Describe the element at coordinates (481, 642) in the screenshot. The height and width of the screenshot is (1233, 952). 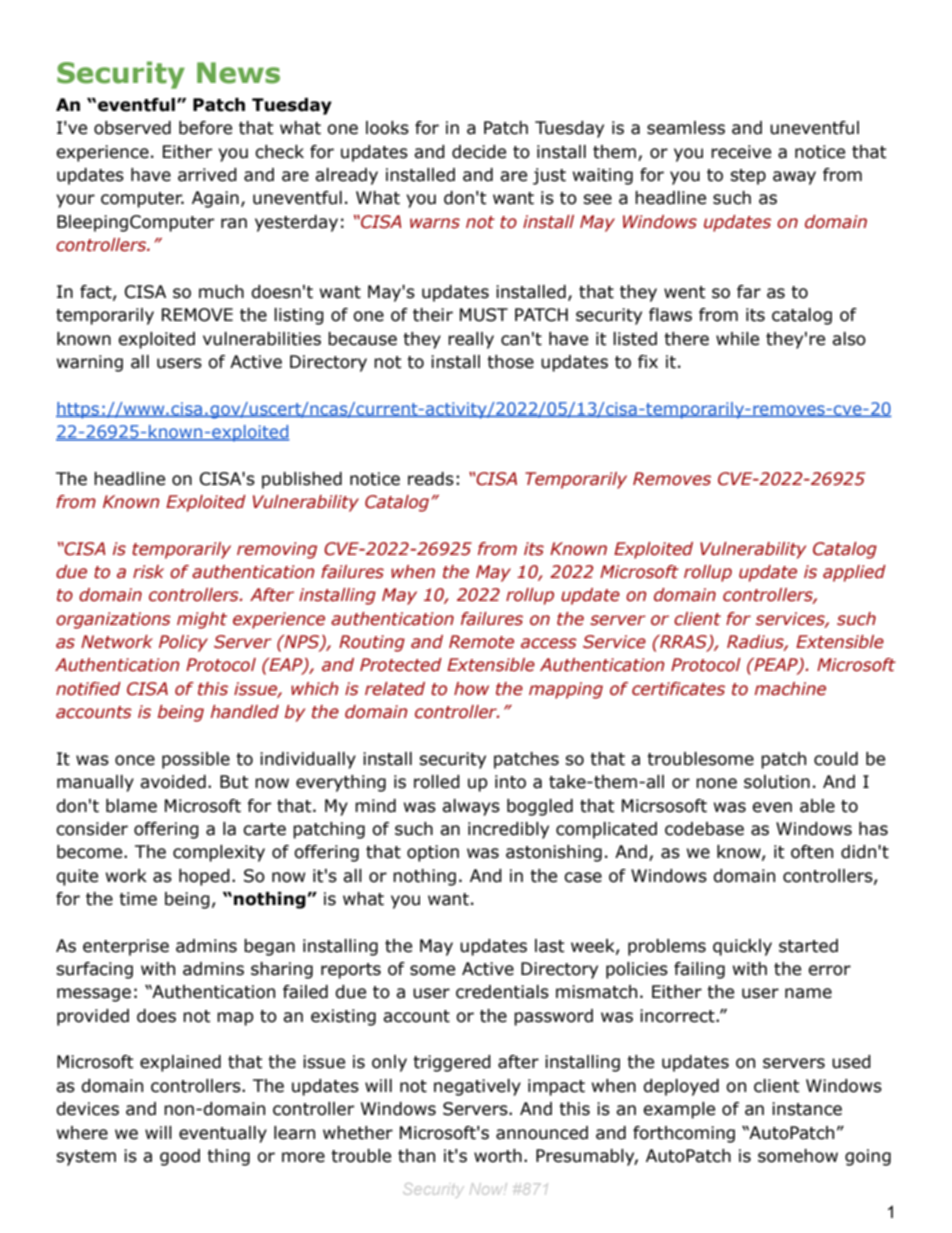
I see `Remote` at that location.
